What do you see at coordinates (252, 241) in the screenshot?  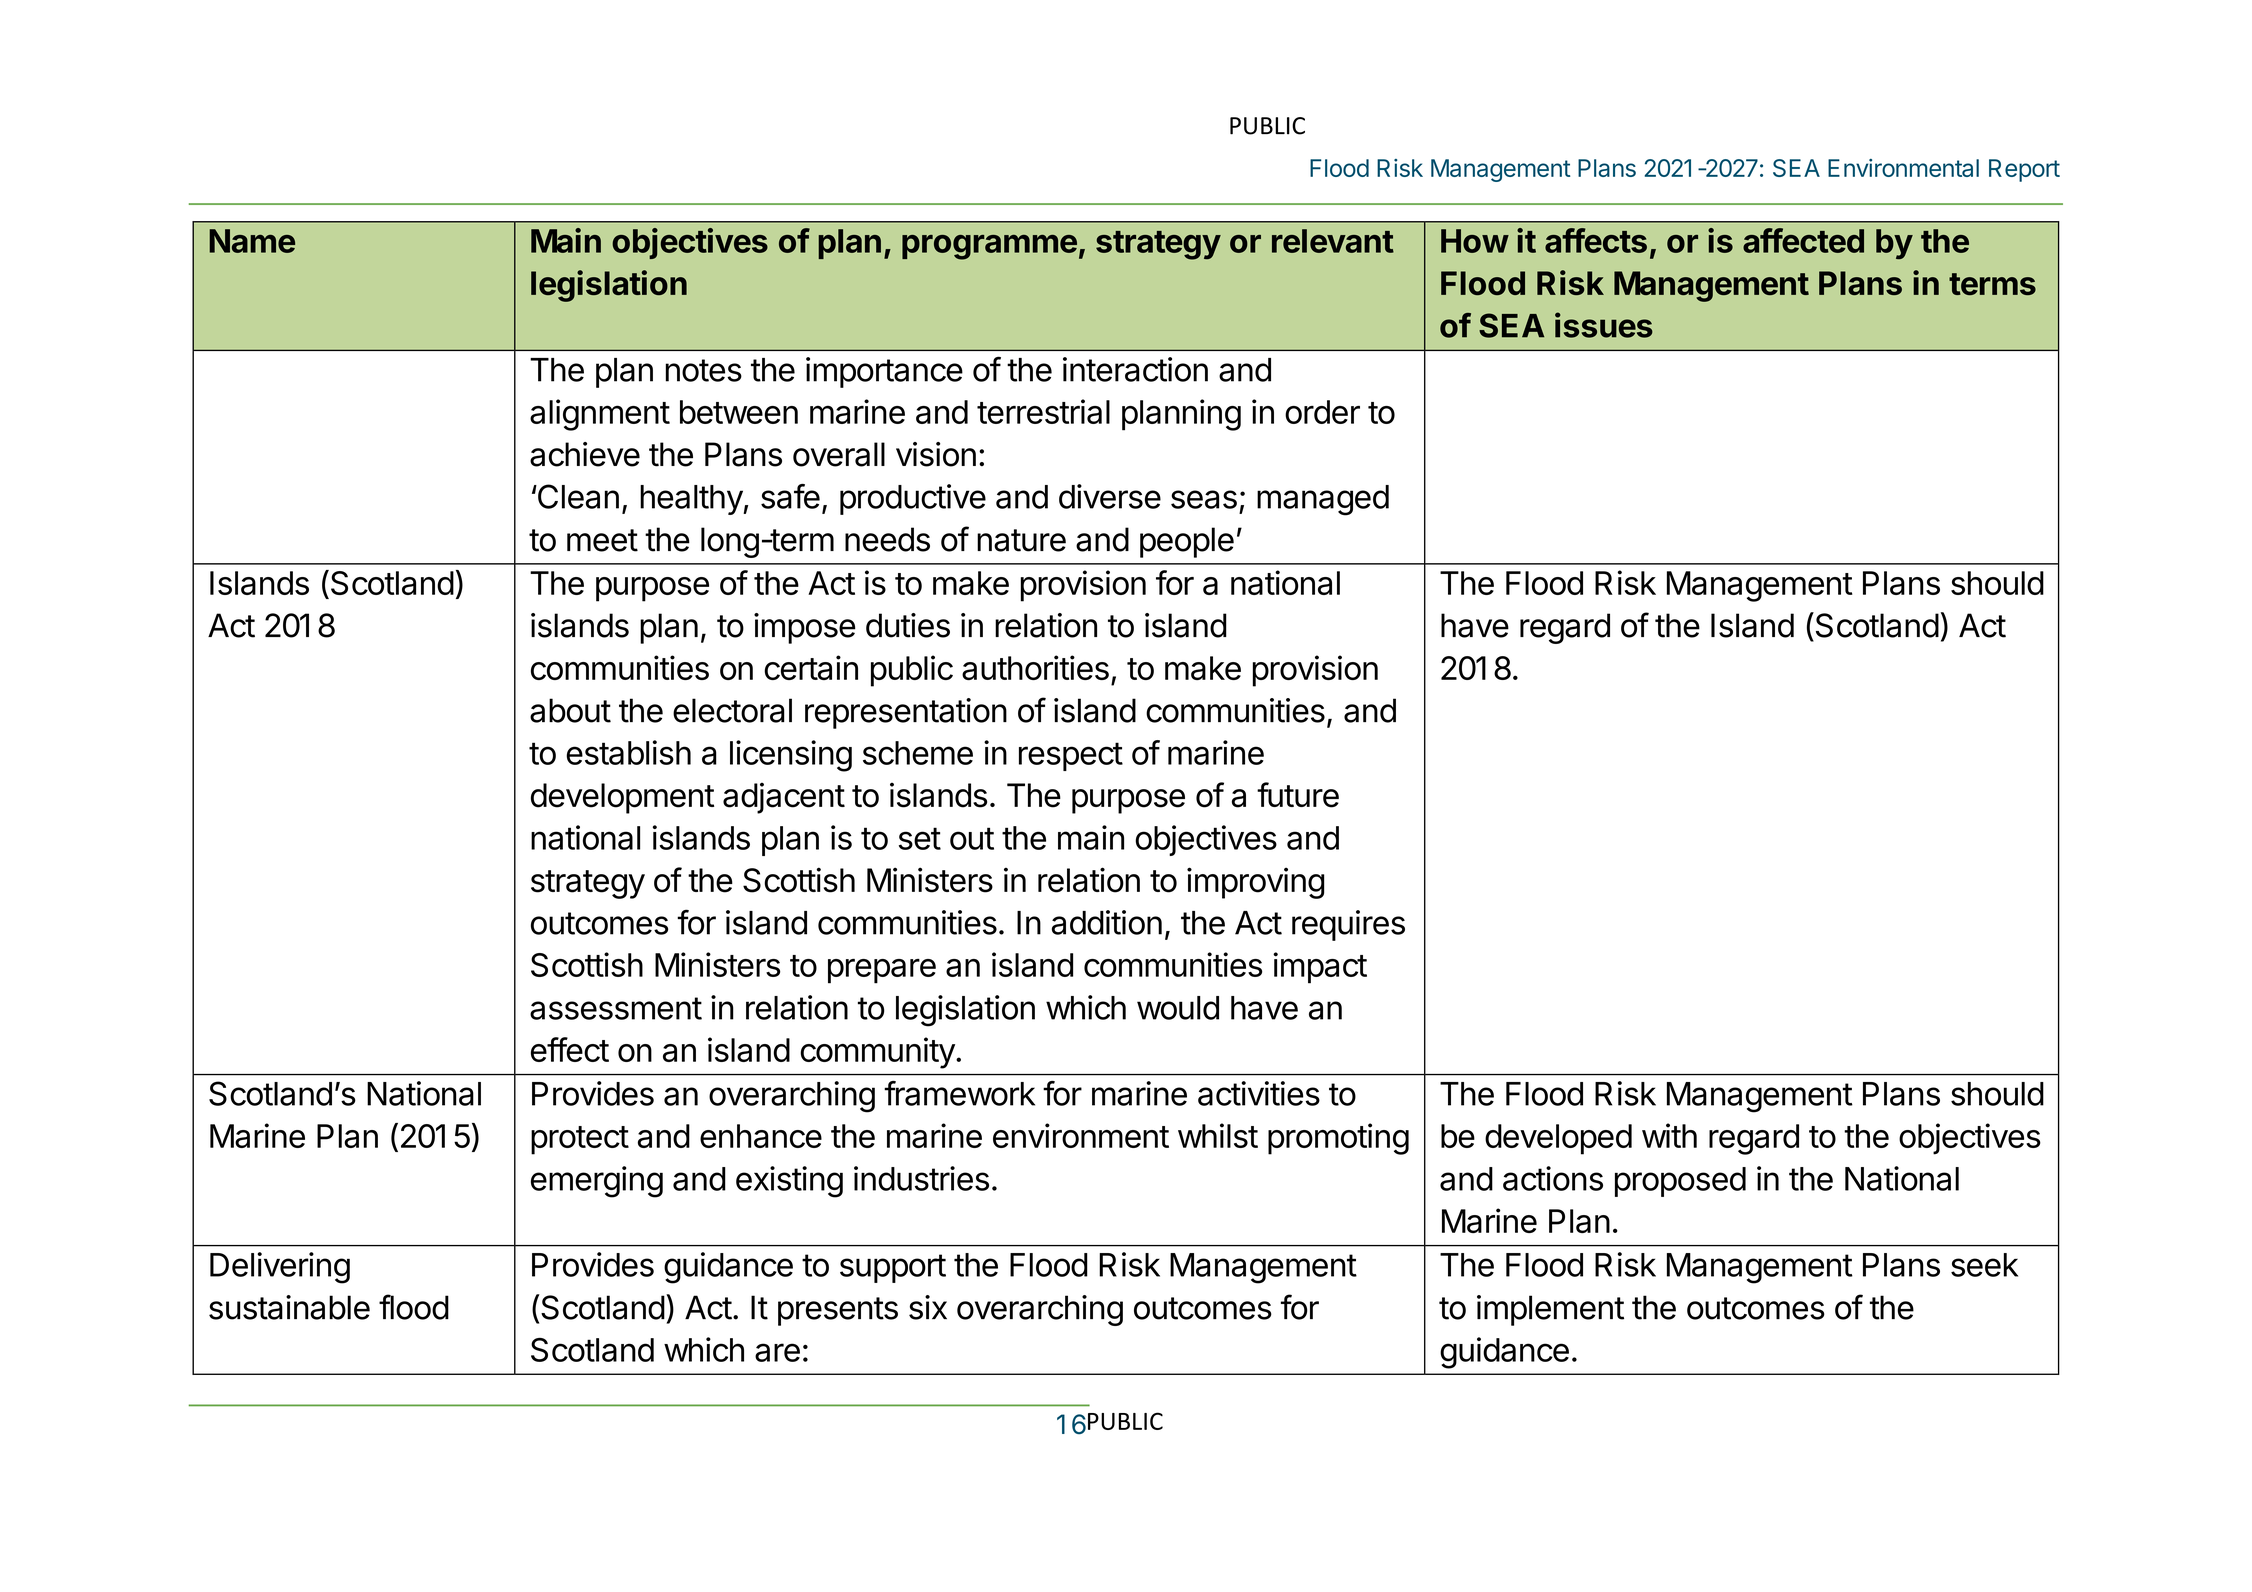 I see `Name` at bounding box center [252, 241].
